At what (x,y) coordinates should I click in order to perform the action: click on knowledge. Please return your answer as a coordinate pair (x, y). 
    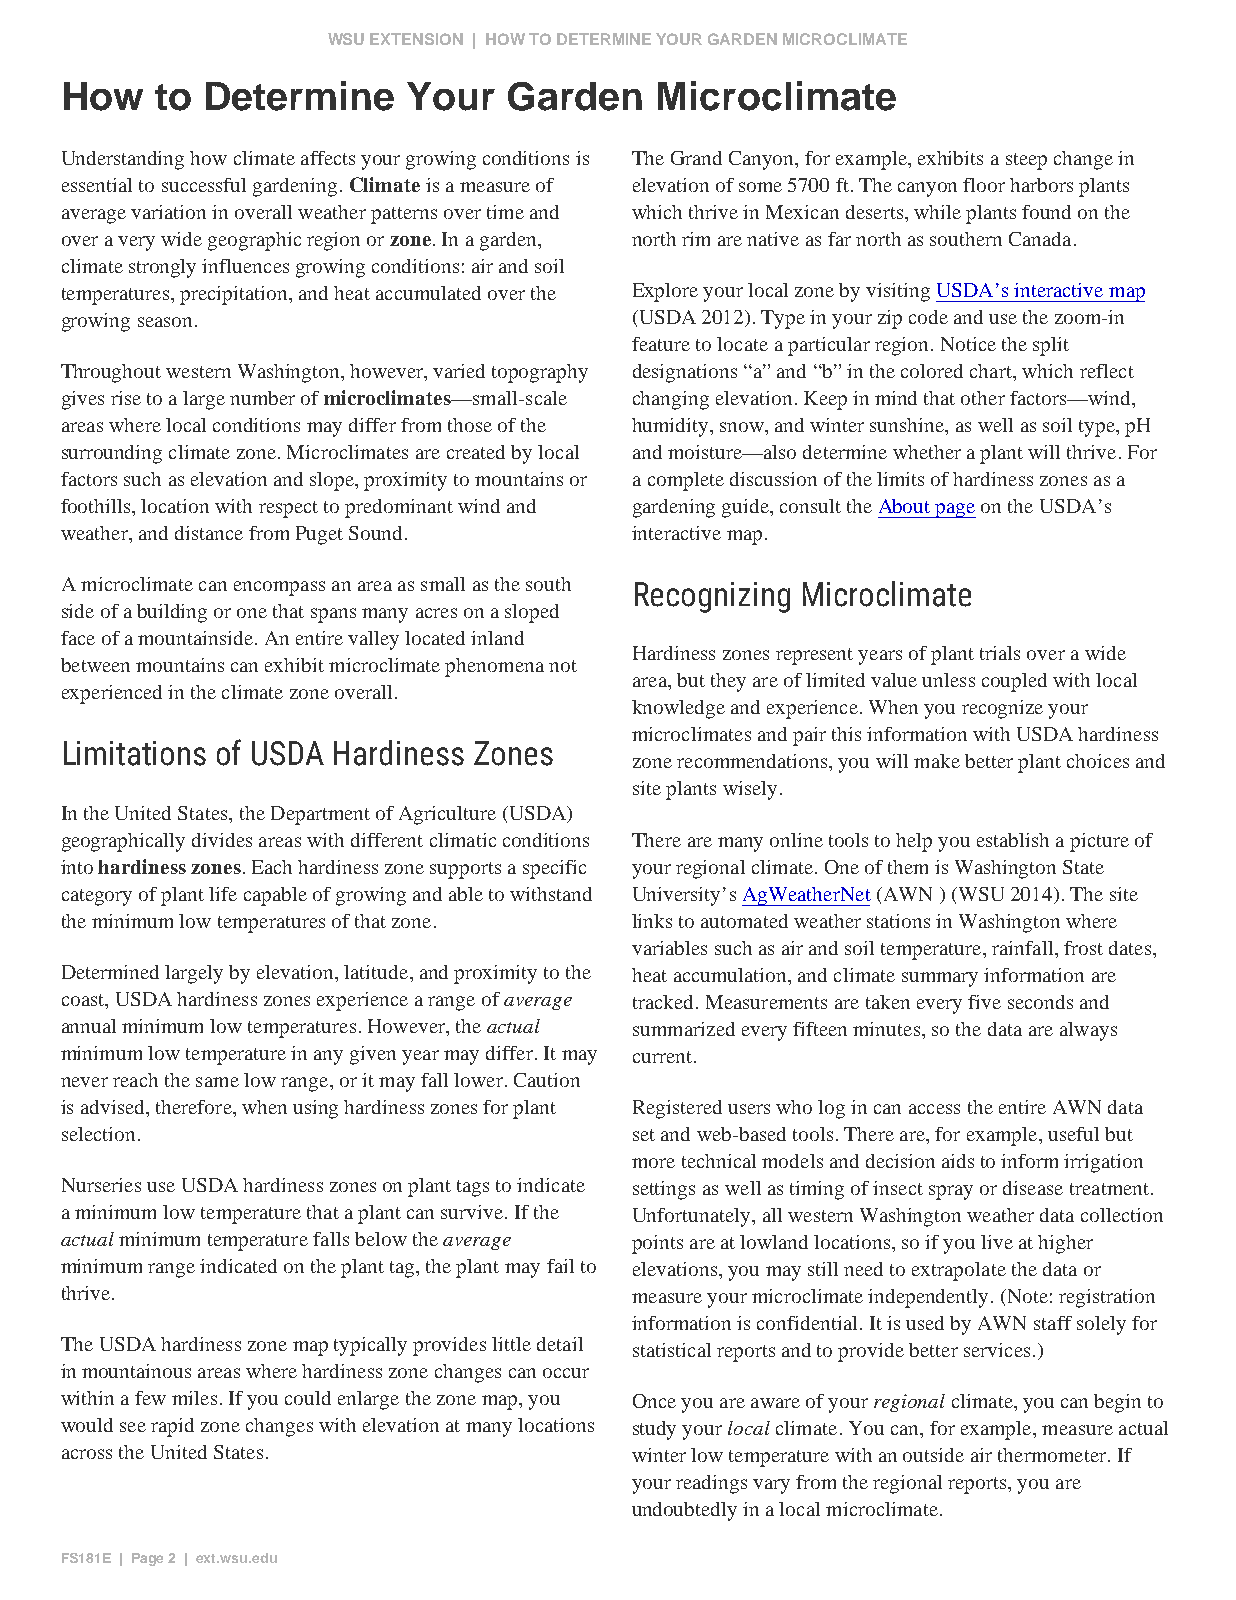
    Looking at the image, I should click on (678, 709).
